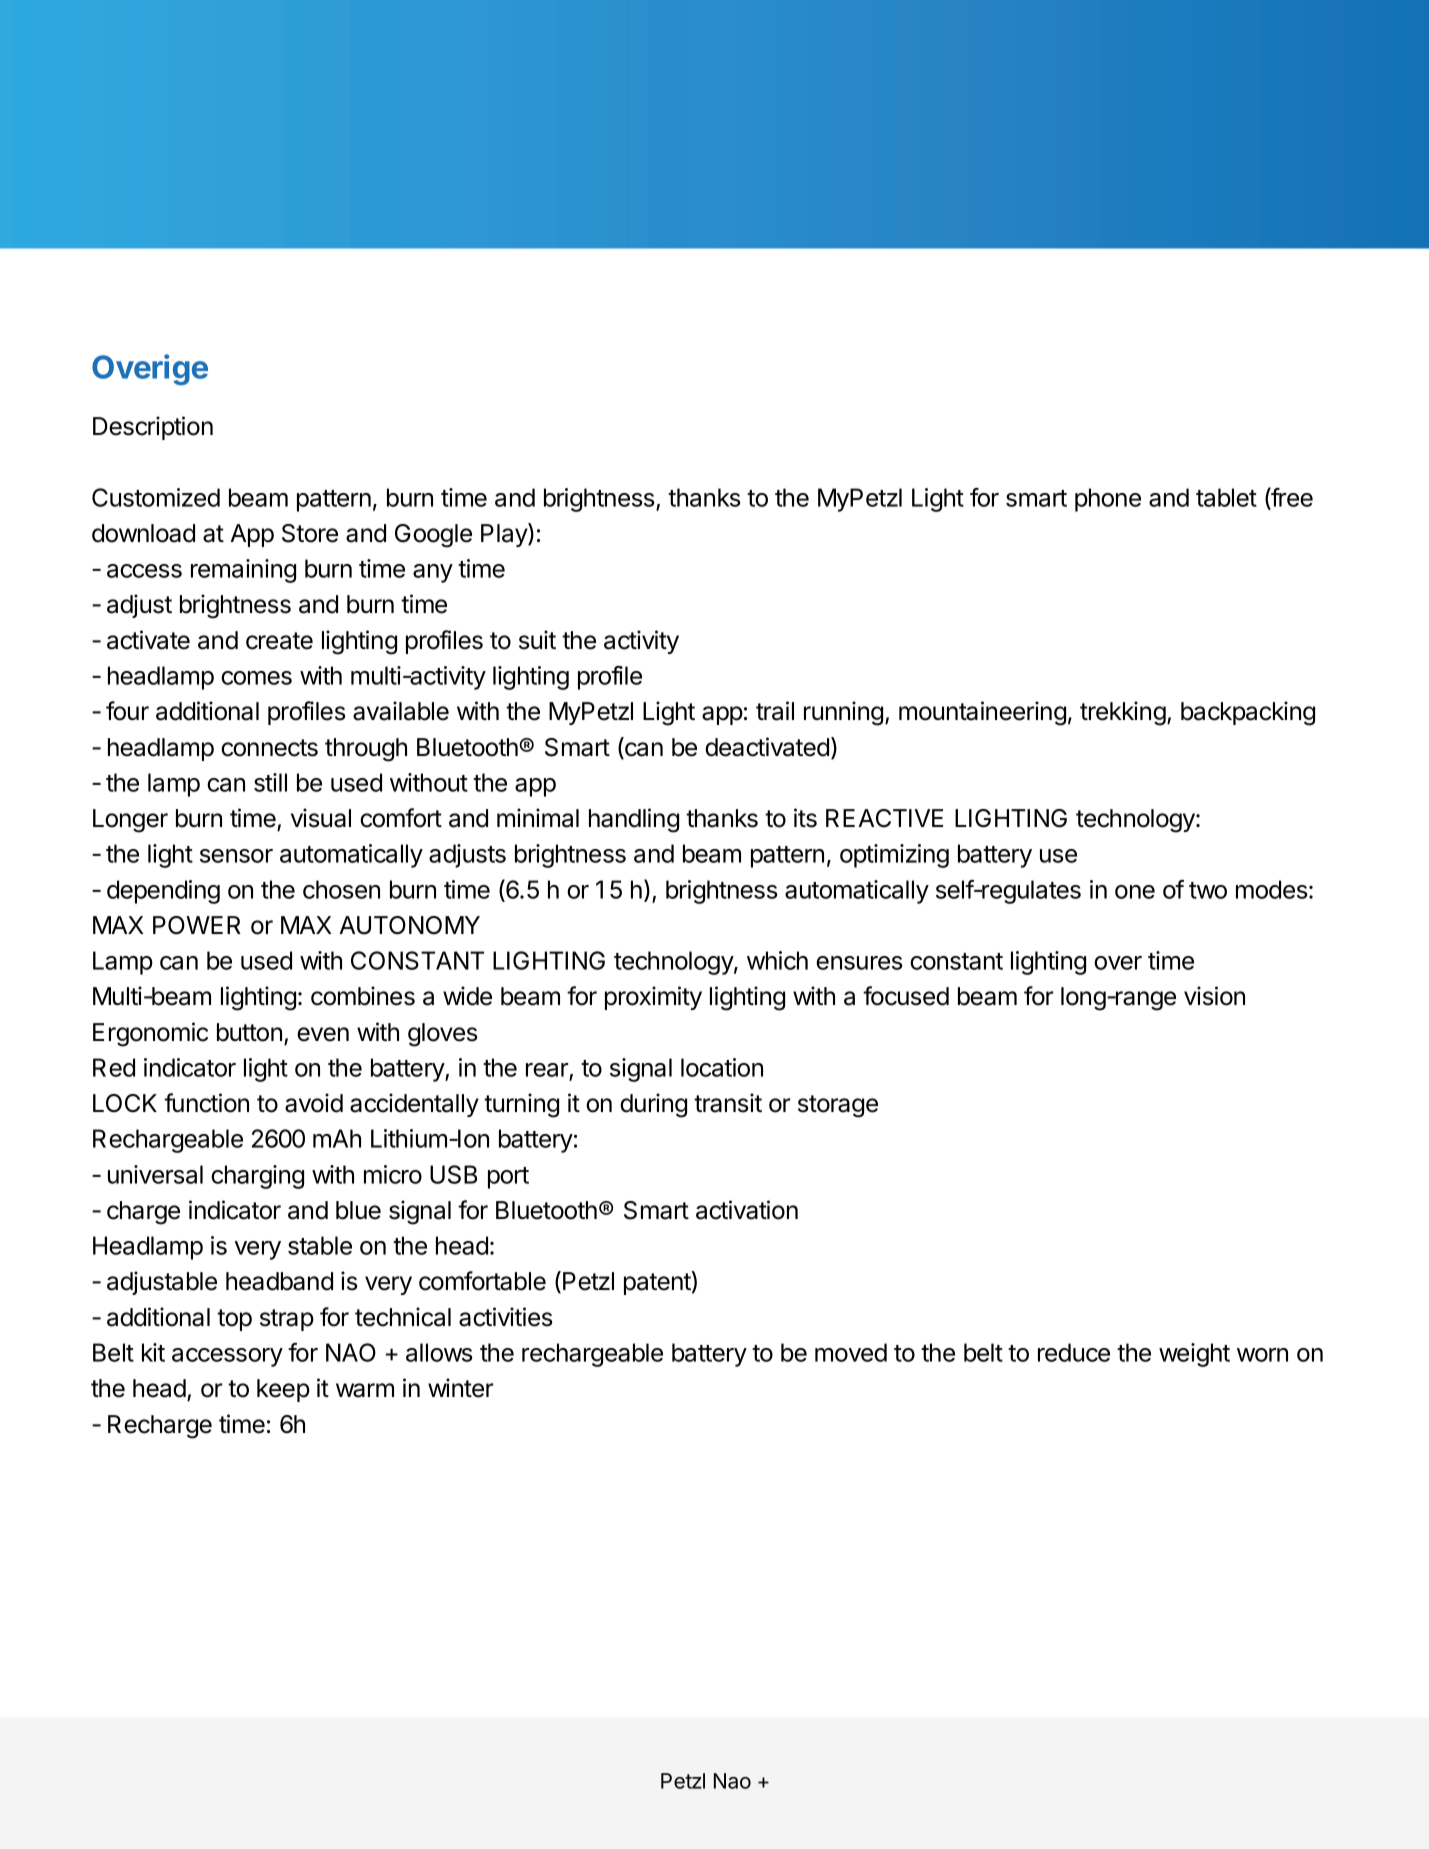  Describe the element at coordinates (269, 748) in the image. I see `connects` at that location.
